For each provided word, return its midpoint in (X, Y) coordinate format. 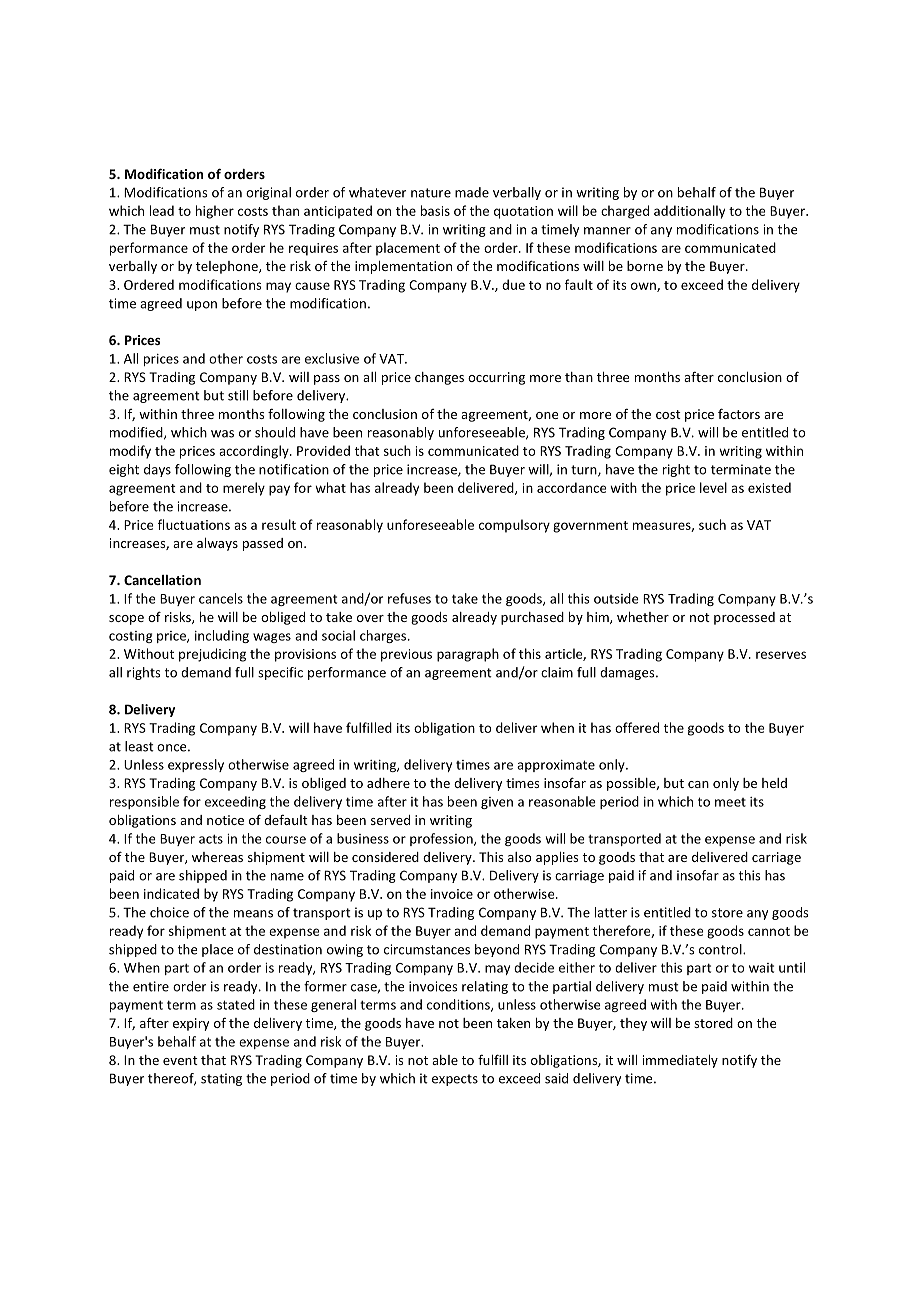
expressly (196, 765)
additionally (689, 212)
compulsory (514, 526)
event (180, 1060)
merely (244, 489)
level (713, 487)
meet (730, 802)
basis (435, 210)
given (497, 803)
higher (215, 212)
